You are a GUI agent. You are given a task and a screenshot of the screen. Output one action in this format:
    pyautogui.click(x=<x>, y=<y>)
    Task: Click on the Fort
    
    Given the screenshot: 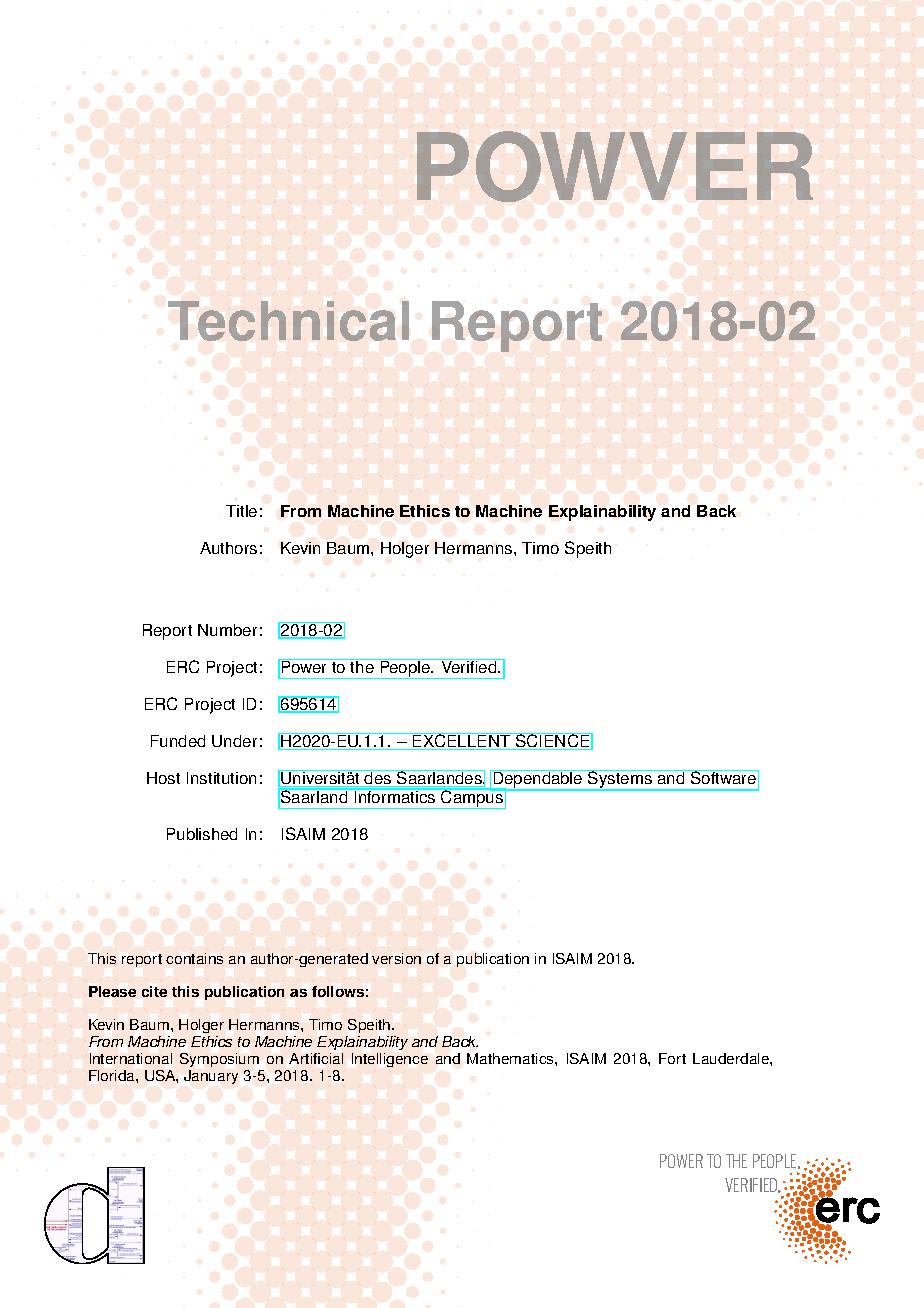 What is the action you would take?
    pyautogui.click(x=672, y=1058)
